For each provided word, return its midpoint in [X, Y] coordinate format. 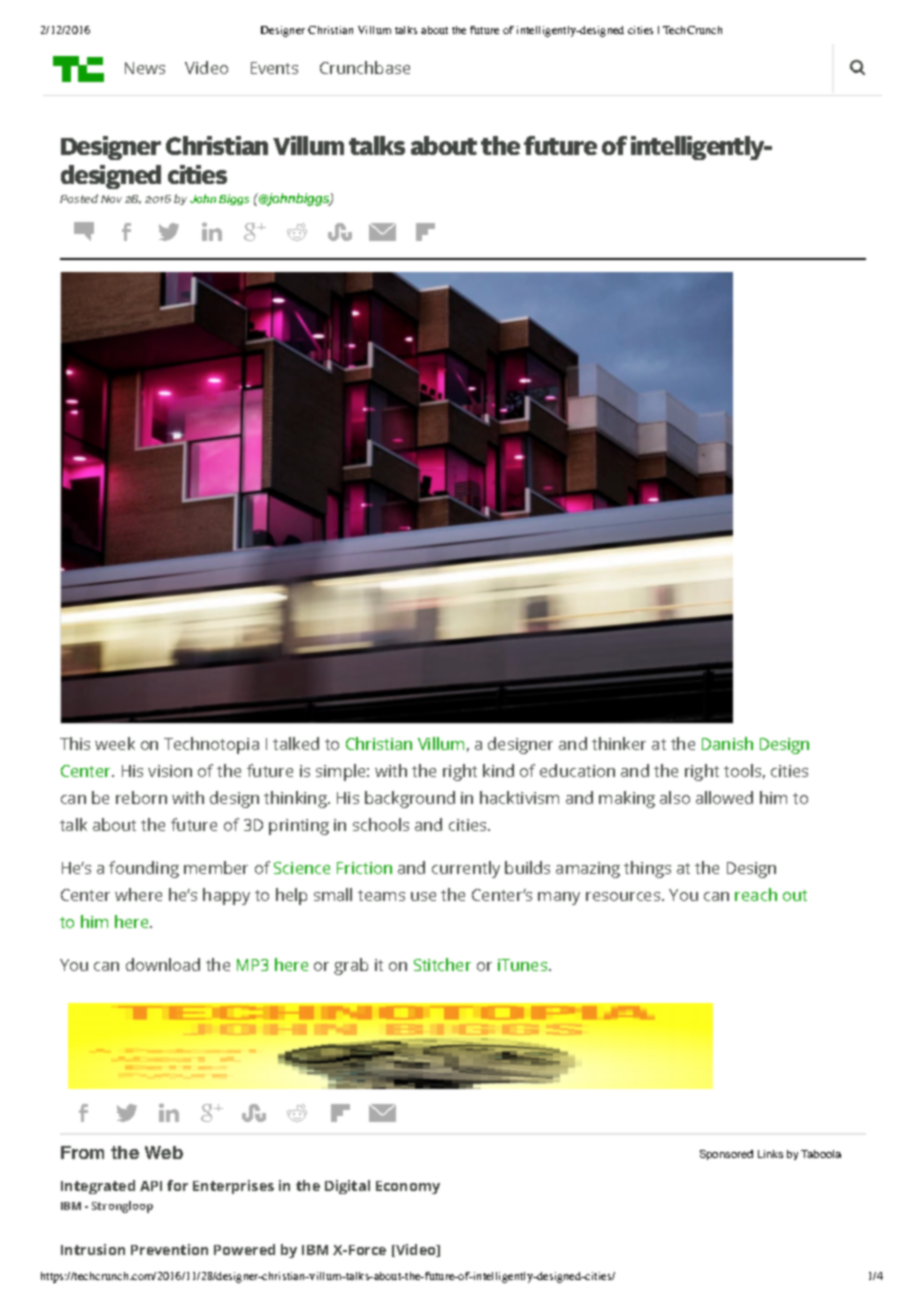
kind [498, 770]
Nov [111, 199]
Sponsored [726, 1155]
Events [274, 68]
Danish [727, 743]
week [115, 743]
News [145, 68]
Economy [408, 1187]
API [151, 1186]
